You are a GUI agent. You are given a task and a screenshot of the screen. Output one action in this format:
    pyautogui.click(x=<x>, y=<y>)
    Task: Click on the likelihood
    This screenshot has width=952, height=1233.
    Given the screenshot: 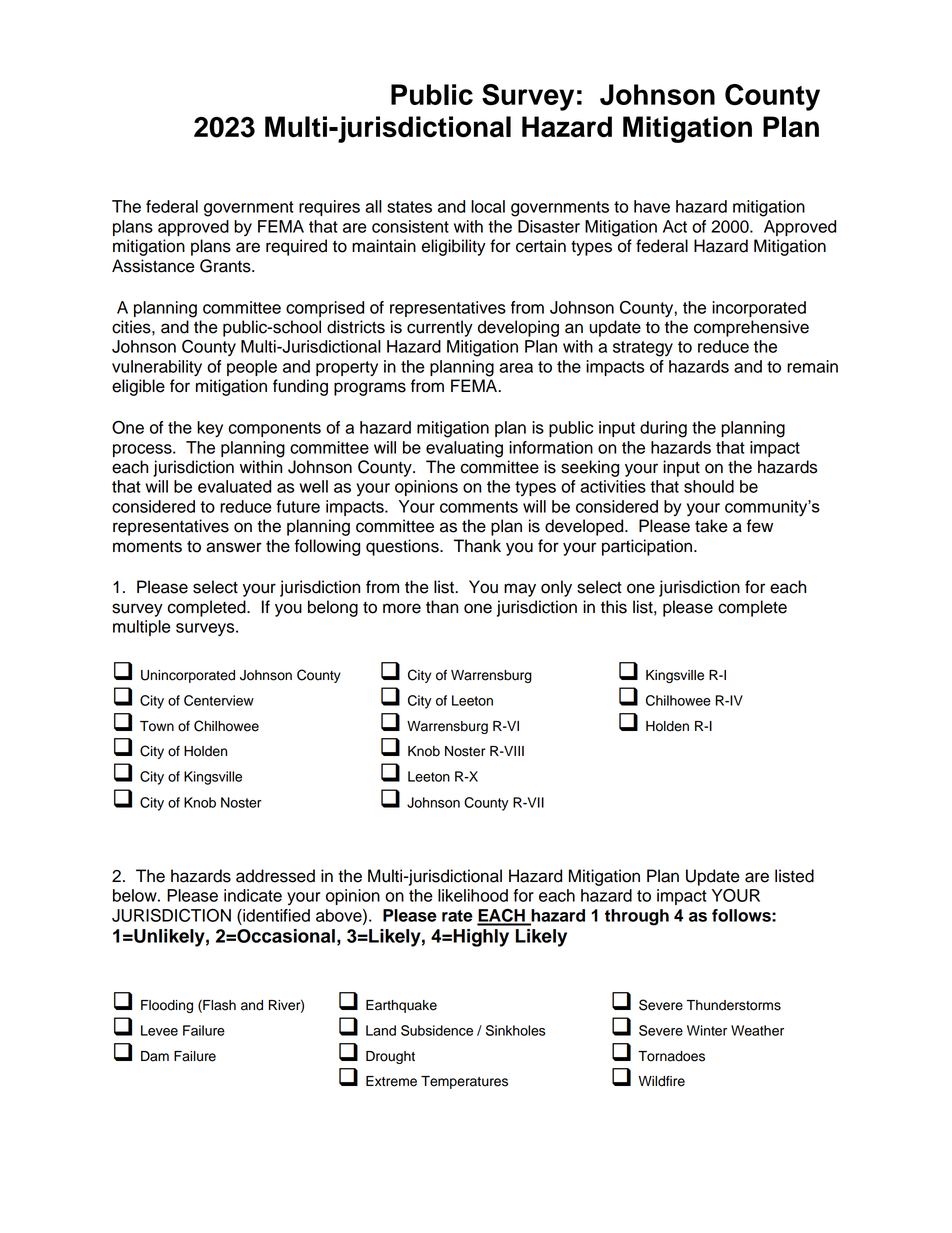 What is the action you would take?
    pyautogui.click(x=473, y=895)
